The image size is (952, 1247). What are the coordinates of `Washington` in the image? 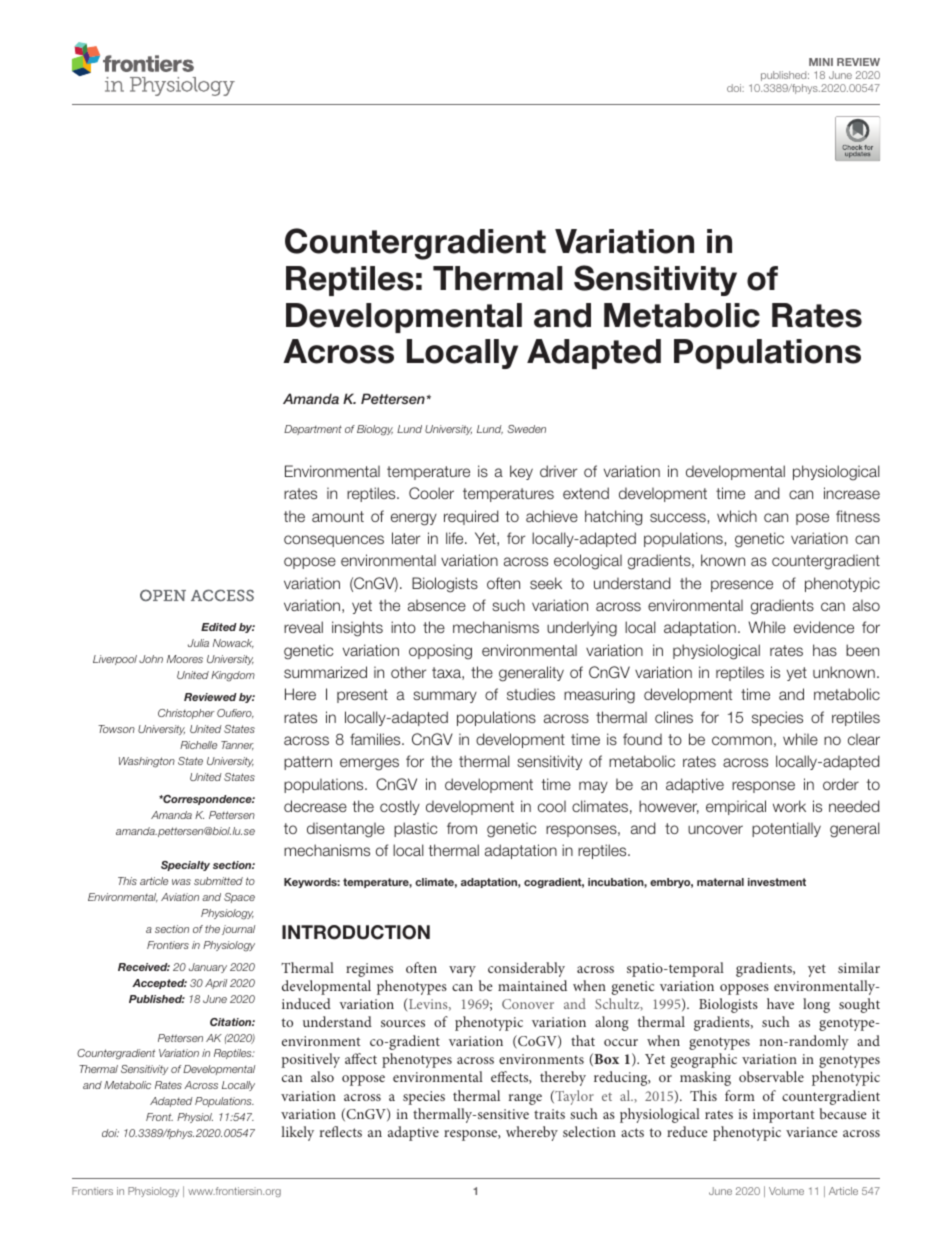 It's located at (147, 762).
